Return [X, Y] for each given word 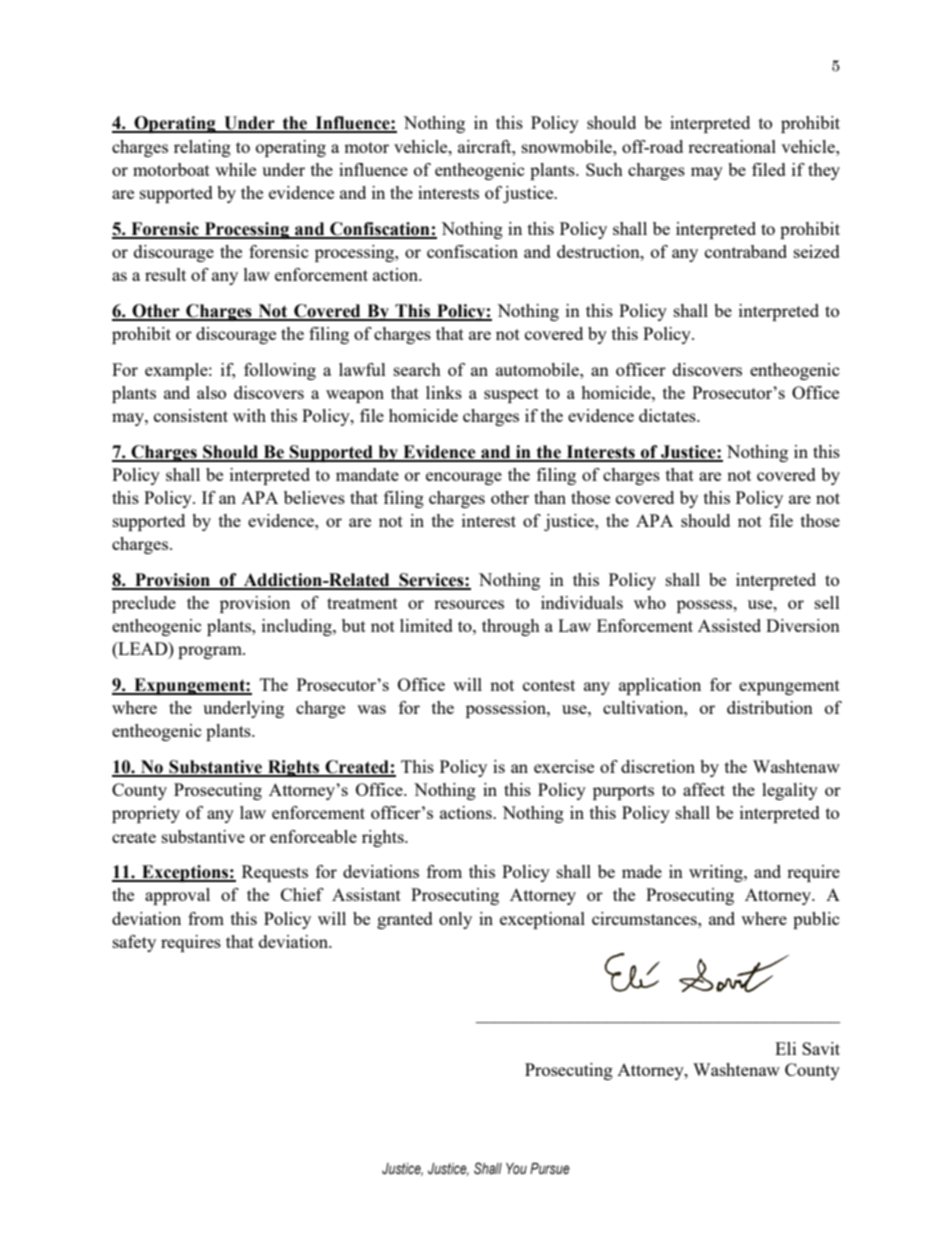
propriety [146, 814]
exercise [564, 766]
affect [704, 789]
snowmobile [568, 146]
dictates [668, 415]
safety [134, 943]
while [235, 169]
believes [314, 497]
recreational [732, 146]
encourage [464, 478]
